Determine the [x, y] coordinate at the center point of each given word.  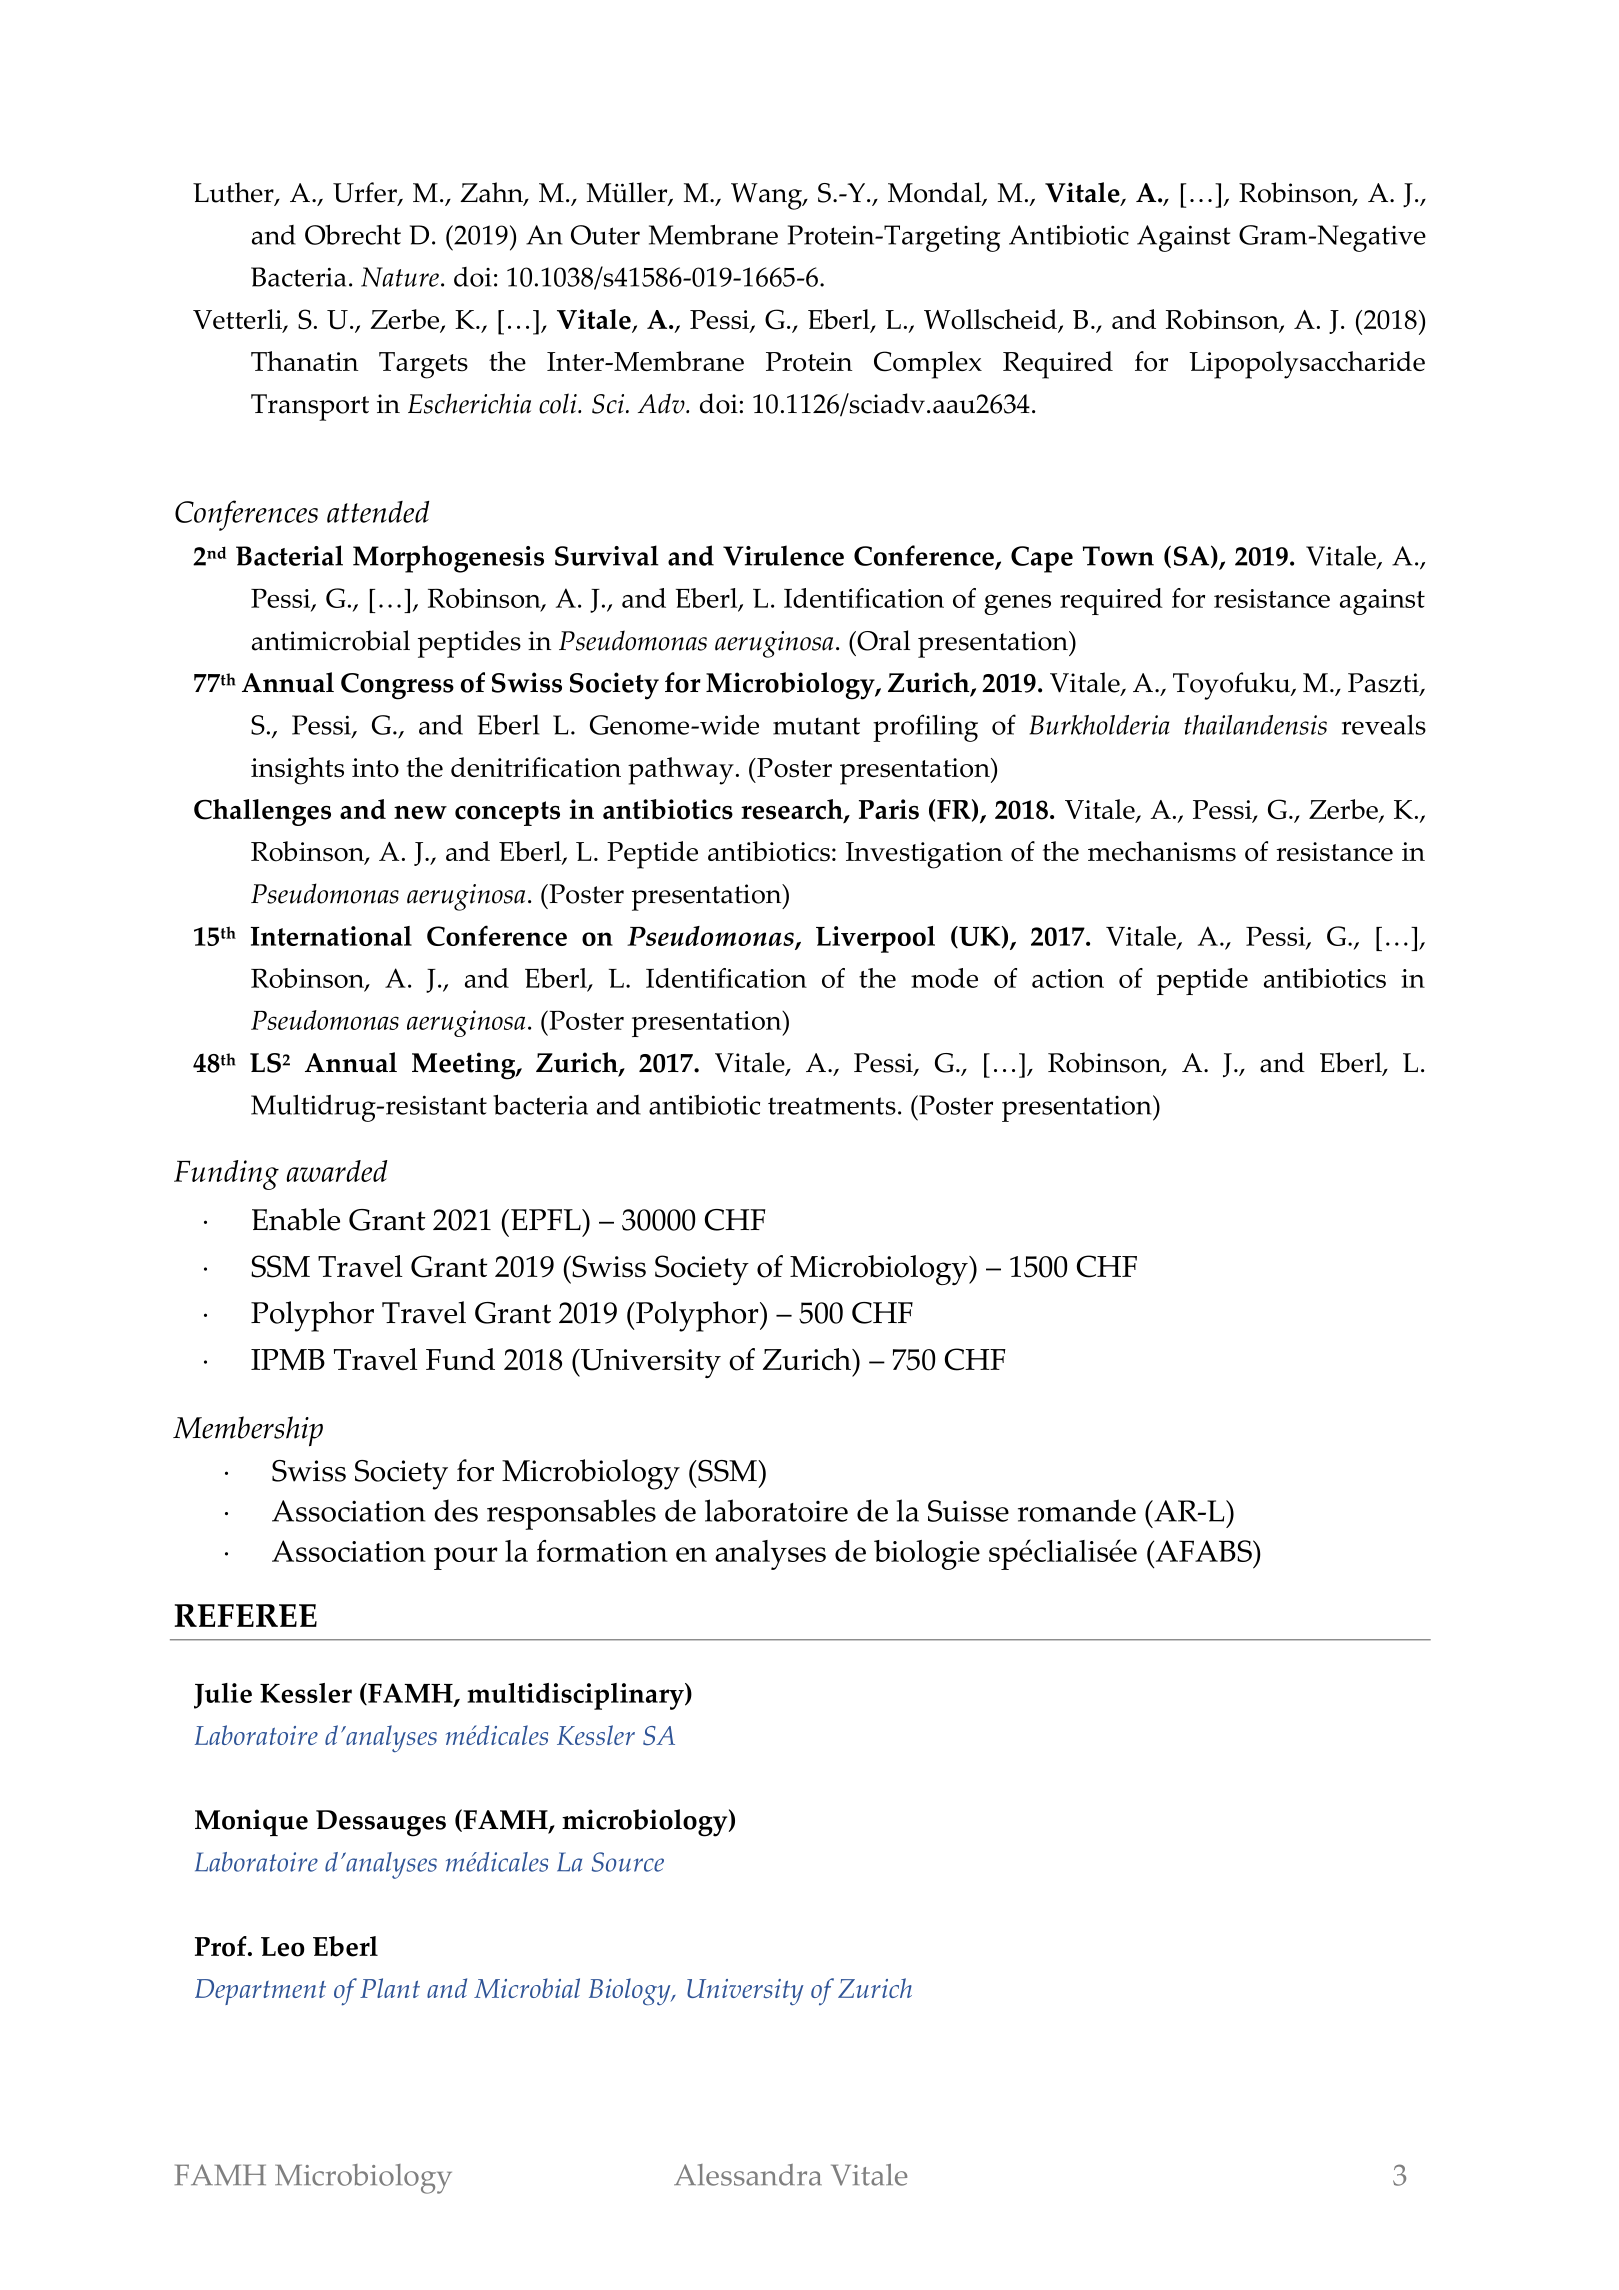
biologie [927, 1555]
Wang [767, 196]
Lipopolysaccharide [1307, 365]
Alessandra [748, 2175]
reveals [1384, 724]
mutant [816, 726]
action [1068, 978]
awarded [337, 1171]
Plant [390, 1988]
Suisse [968, 1511]
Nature [400, 277]
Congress [397, 686]
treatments [832, 1106]
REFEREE [246, 1615]
